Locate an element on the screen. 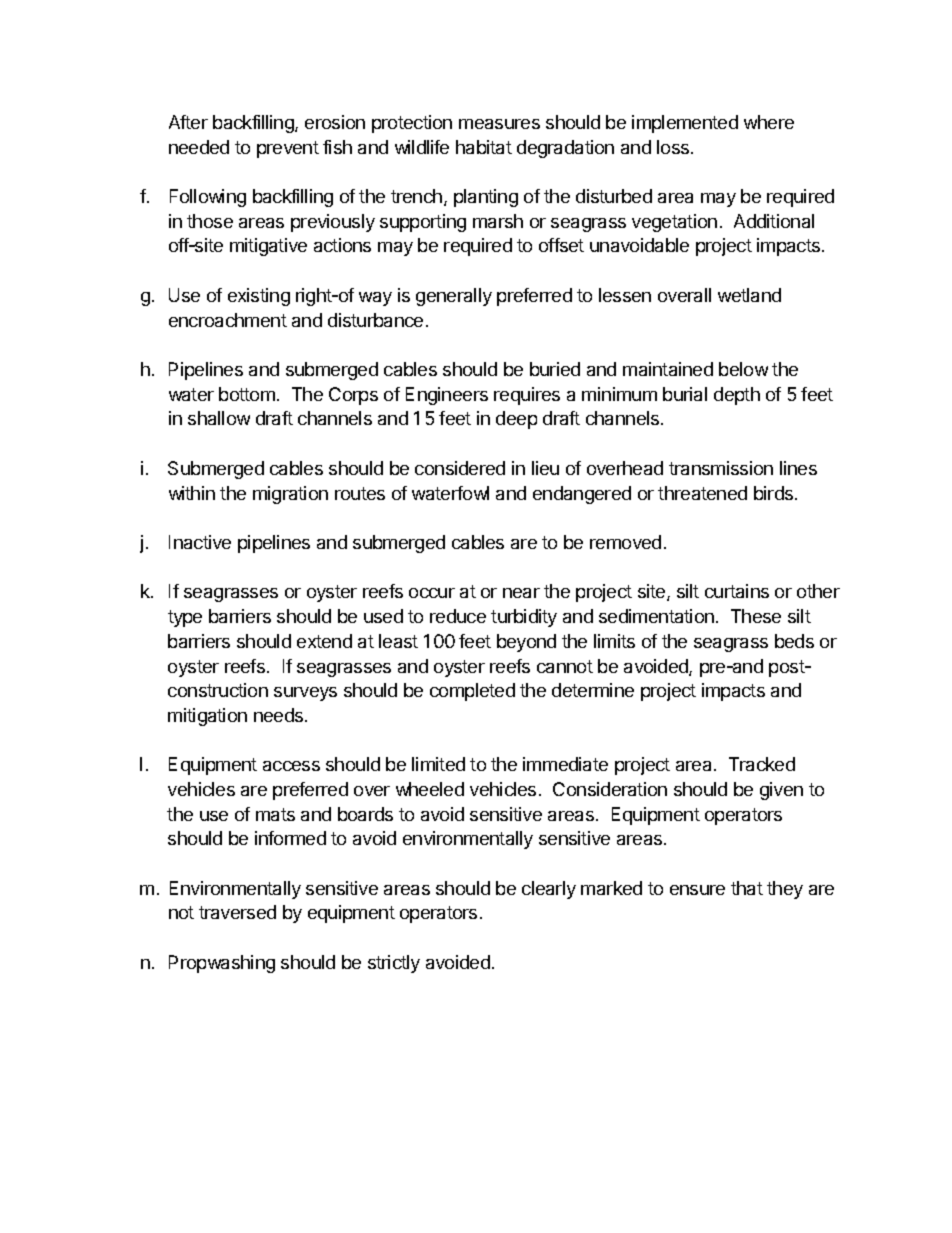  buried is located at coordinates (555, 369).
